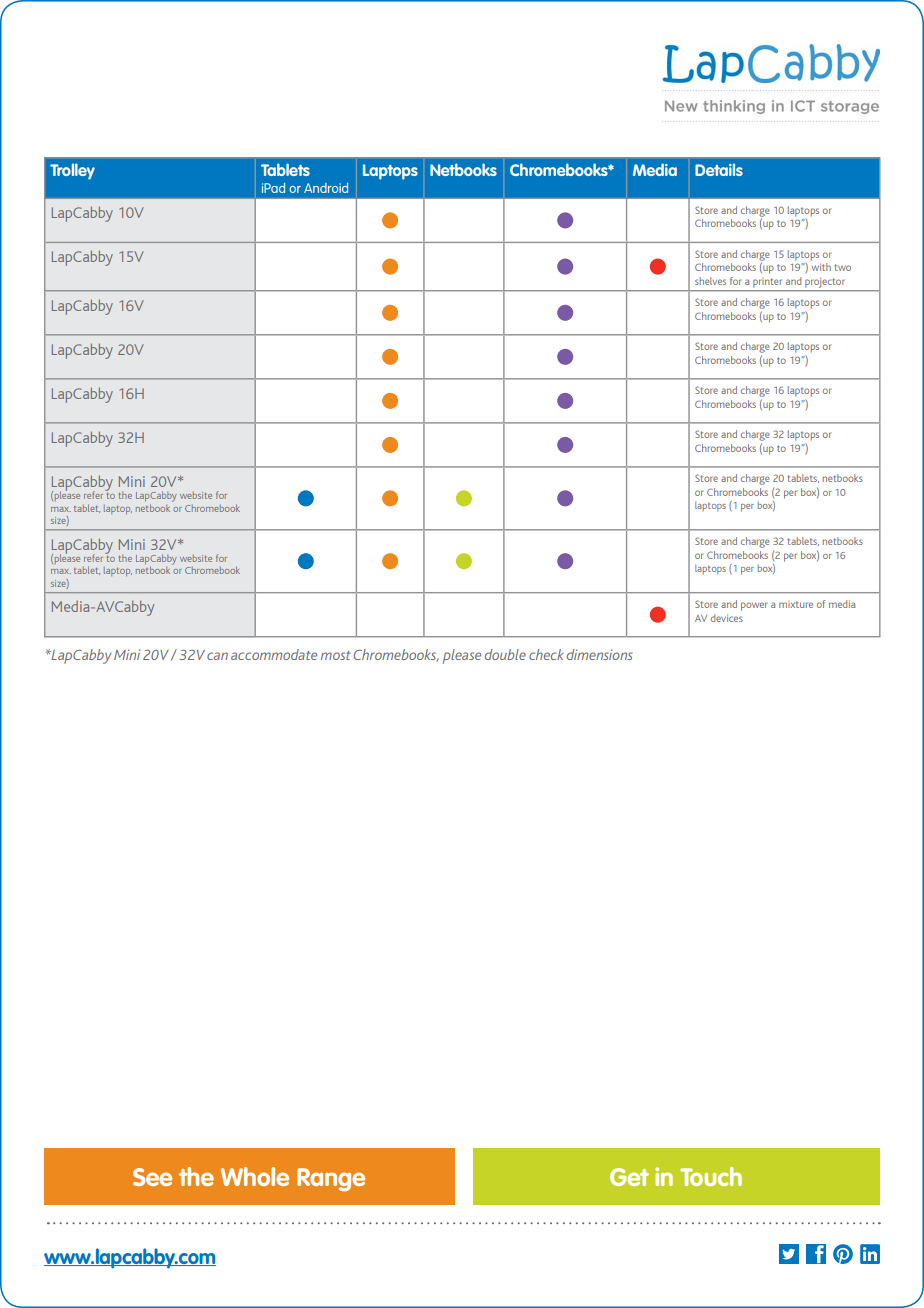  Describe the element at coordinates (217, 656) in the page. I see `can` at that location.
